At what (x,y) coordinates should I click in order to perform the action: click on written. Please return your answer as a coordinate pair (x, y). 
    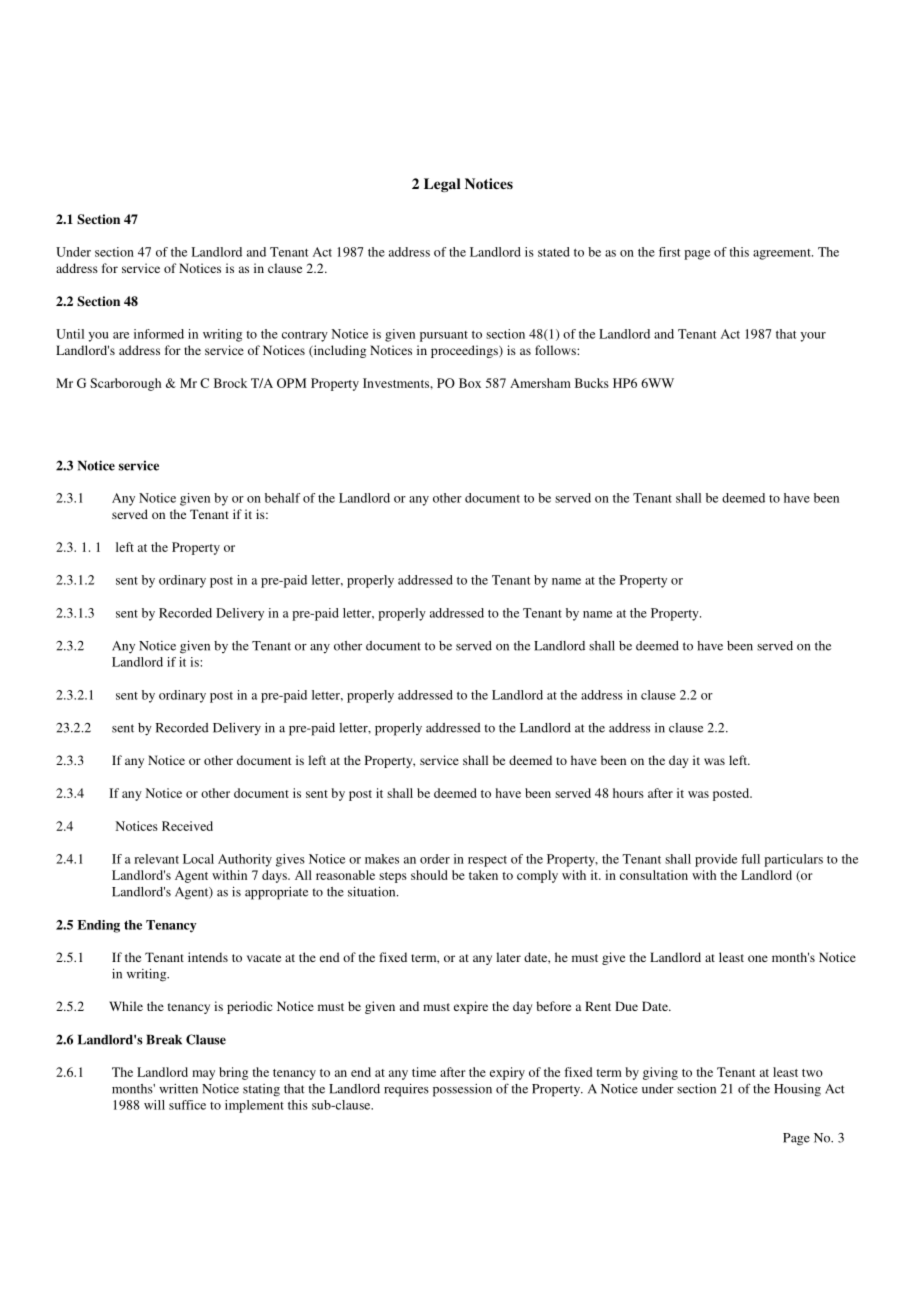
    Looking at the image, I should click on (178, 1089).
